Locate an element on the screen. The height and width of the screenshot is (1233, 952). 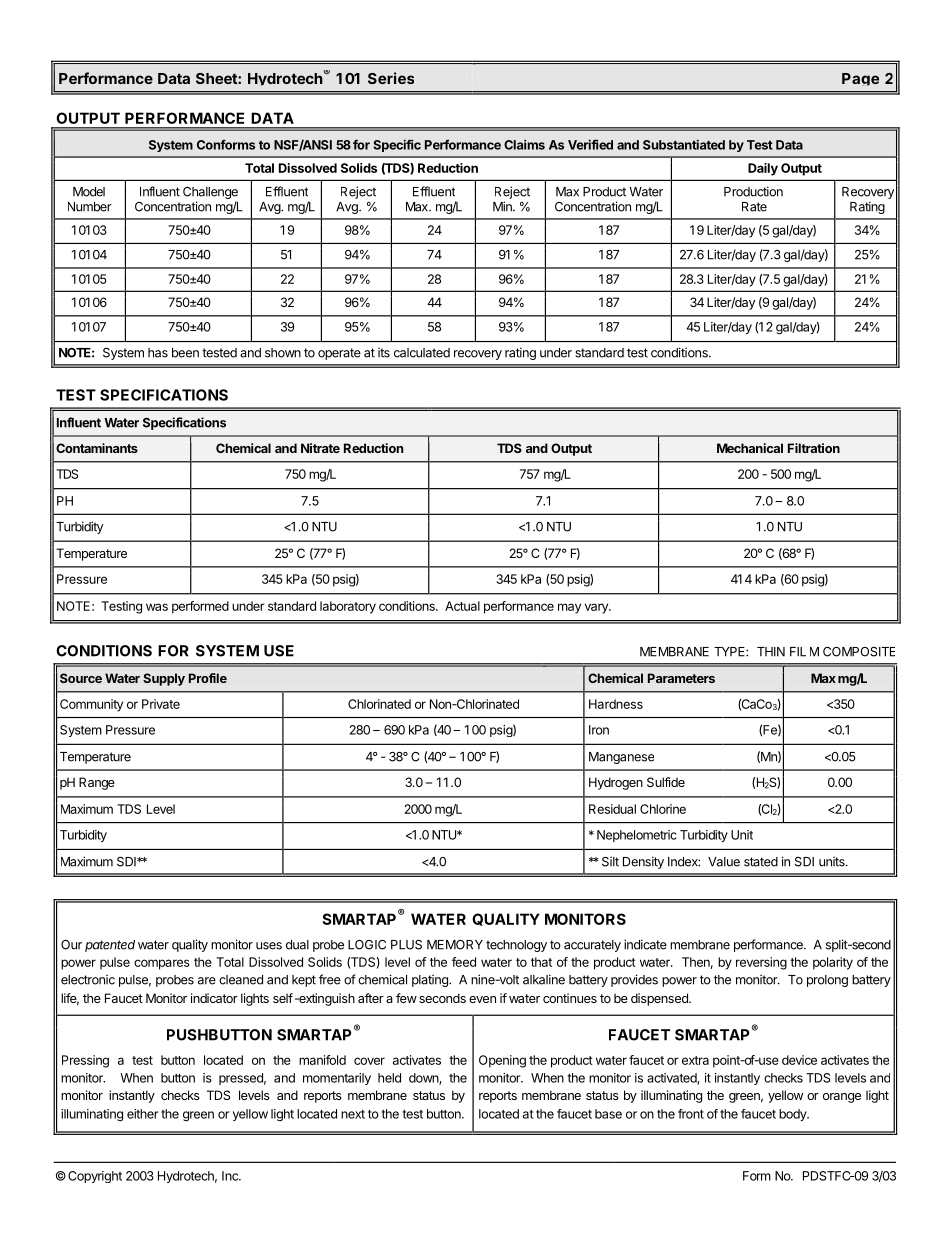
THIN is located at coordinates (771, 652).
